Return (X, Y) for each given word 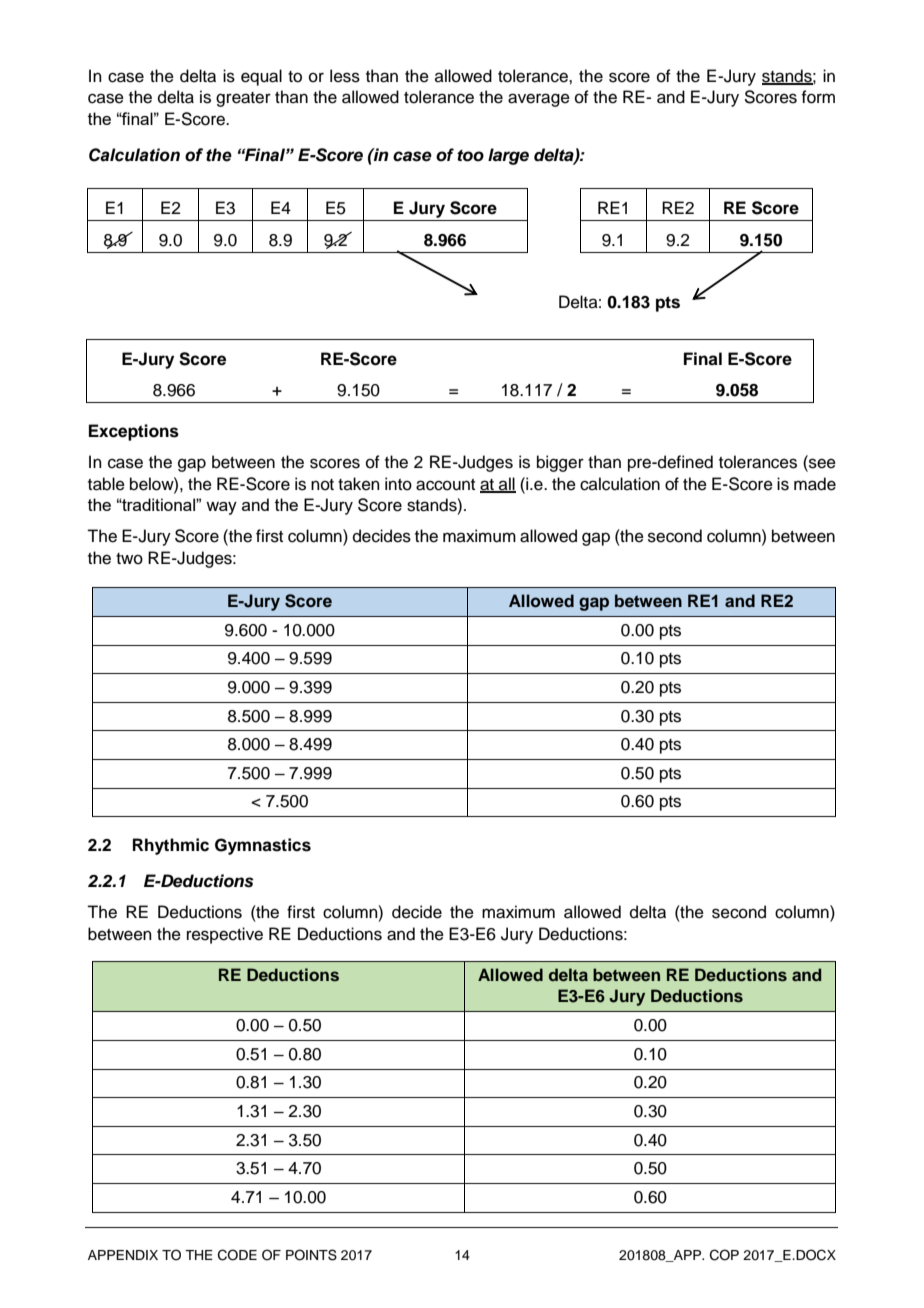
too (470, 156)
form (818, 97)
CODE (237, 1255)
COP (724, 1255)
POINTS (311, 1255)
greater (243, 99)
